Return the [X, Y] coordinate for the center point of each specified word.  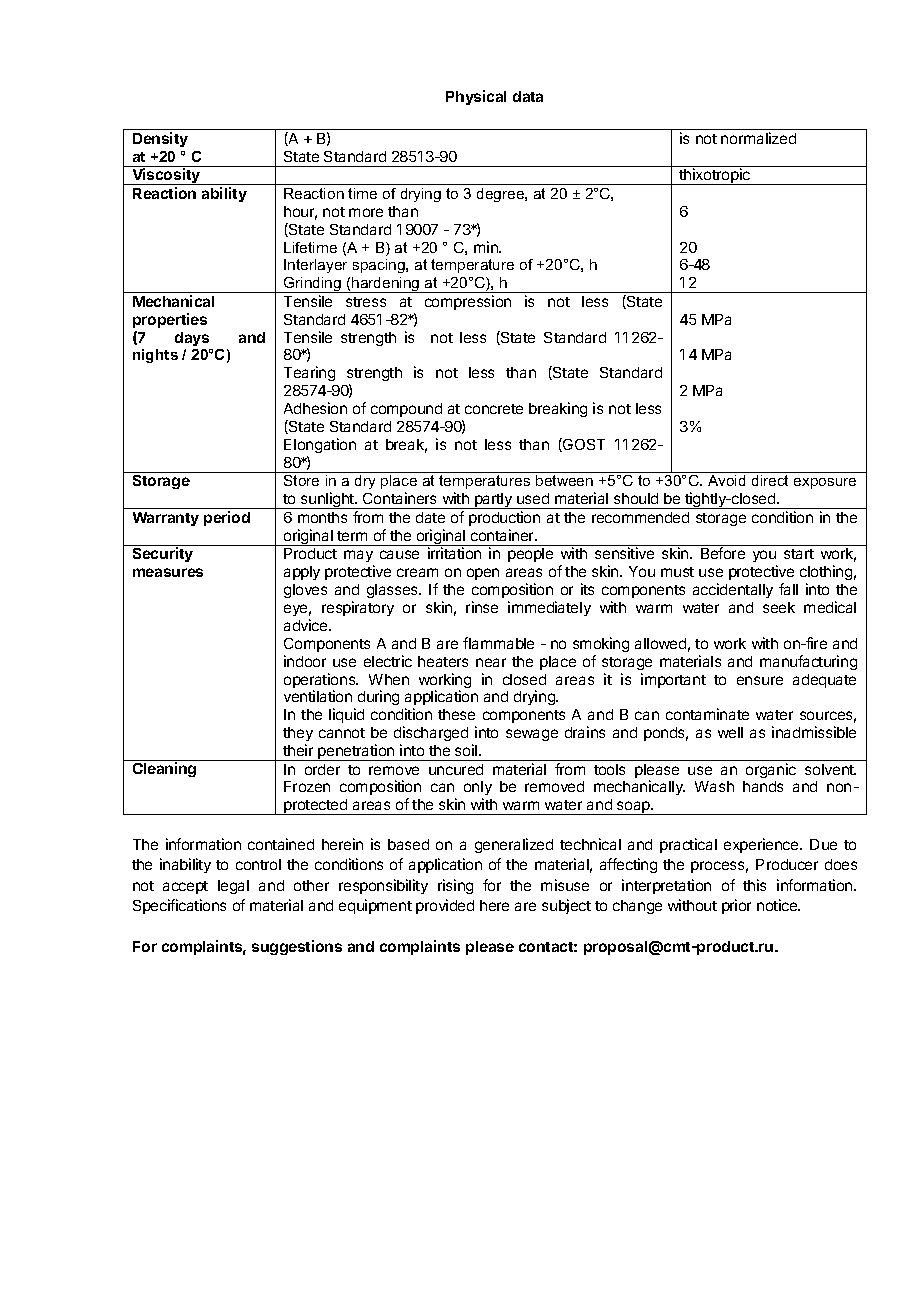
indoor [305, 661]
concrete [494, 409]
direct [770, 480]
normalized [758, 138]
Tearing [309, 373]
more [366, 212]
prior [736, 906]
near [491, 662]
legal [233, 887]
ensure [760, 680]
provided [445, 906]
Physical [476, 97]
